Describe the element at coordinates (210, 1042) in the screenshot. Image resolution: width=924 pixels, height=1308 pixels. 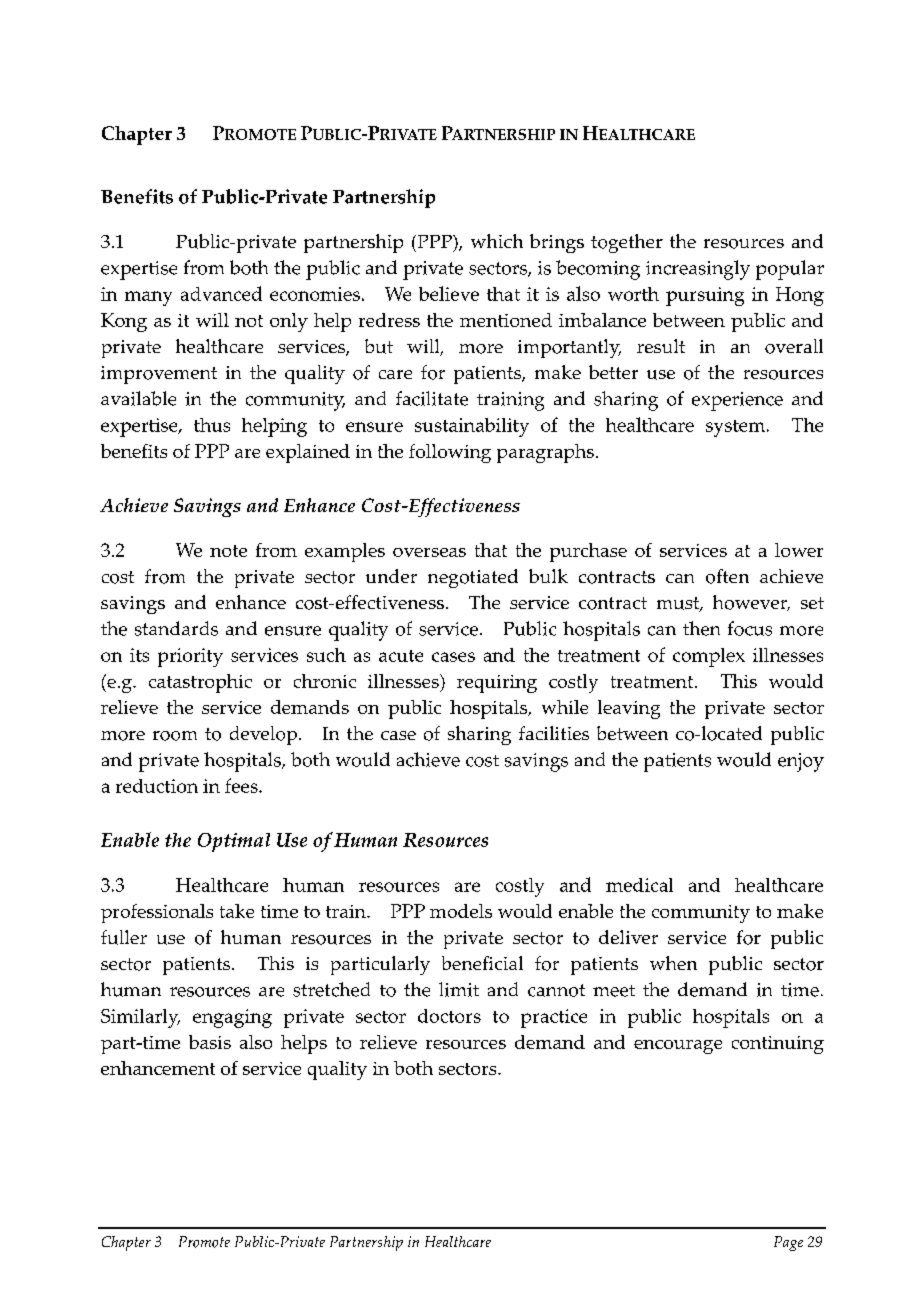
I see `basis` at that location.
